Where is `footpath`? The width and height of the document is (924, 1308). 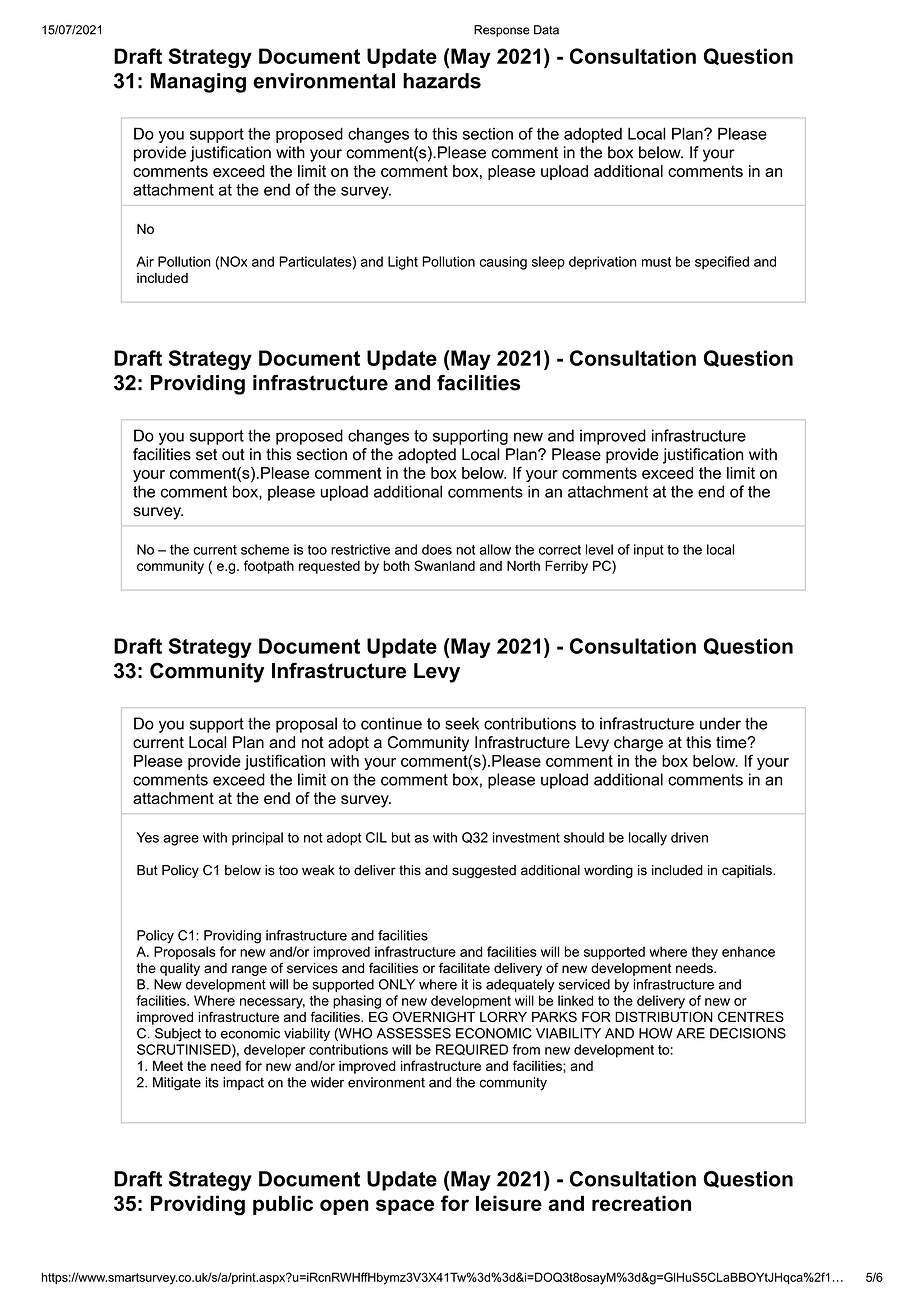
footpath is located at coordinates (269, 567).
